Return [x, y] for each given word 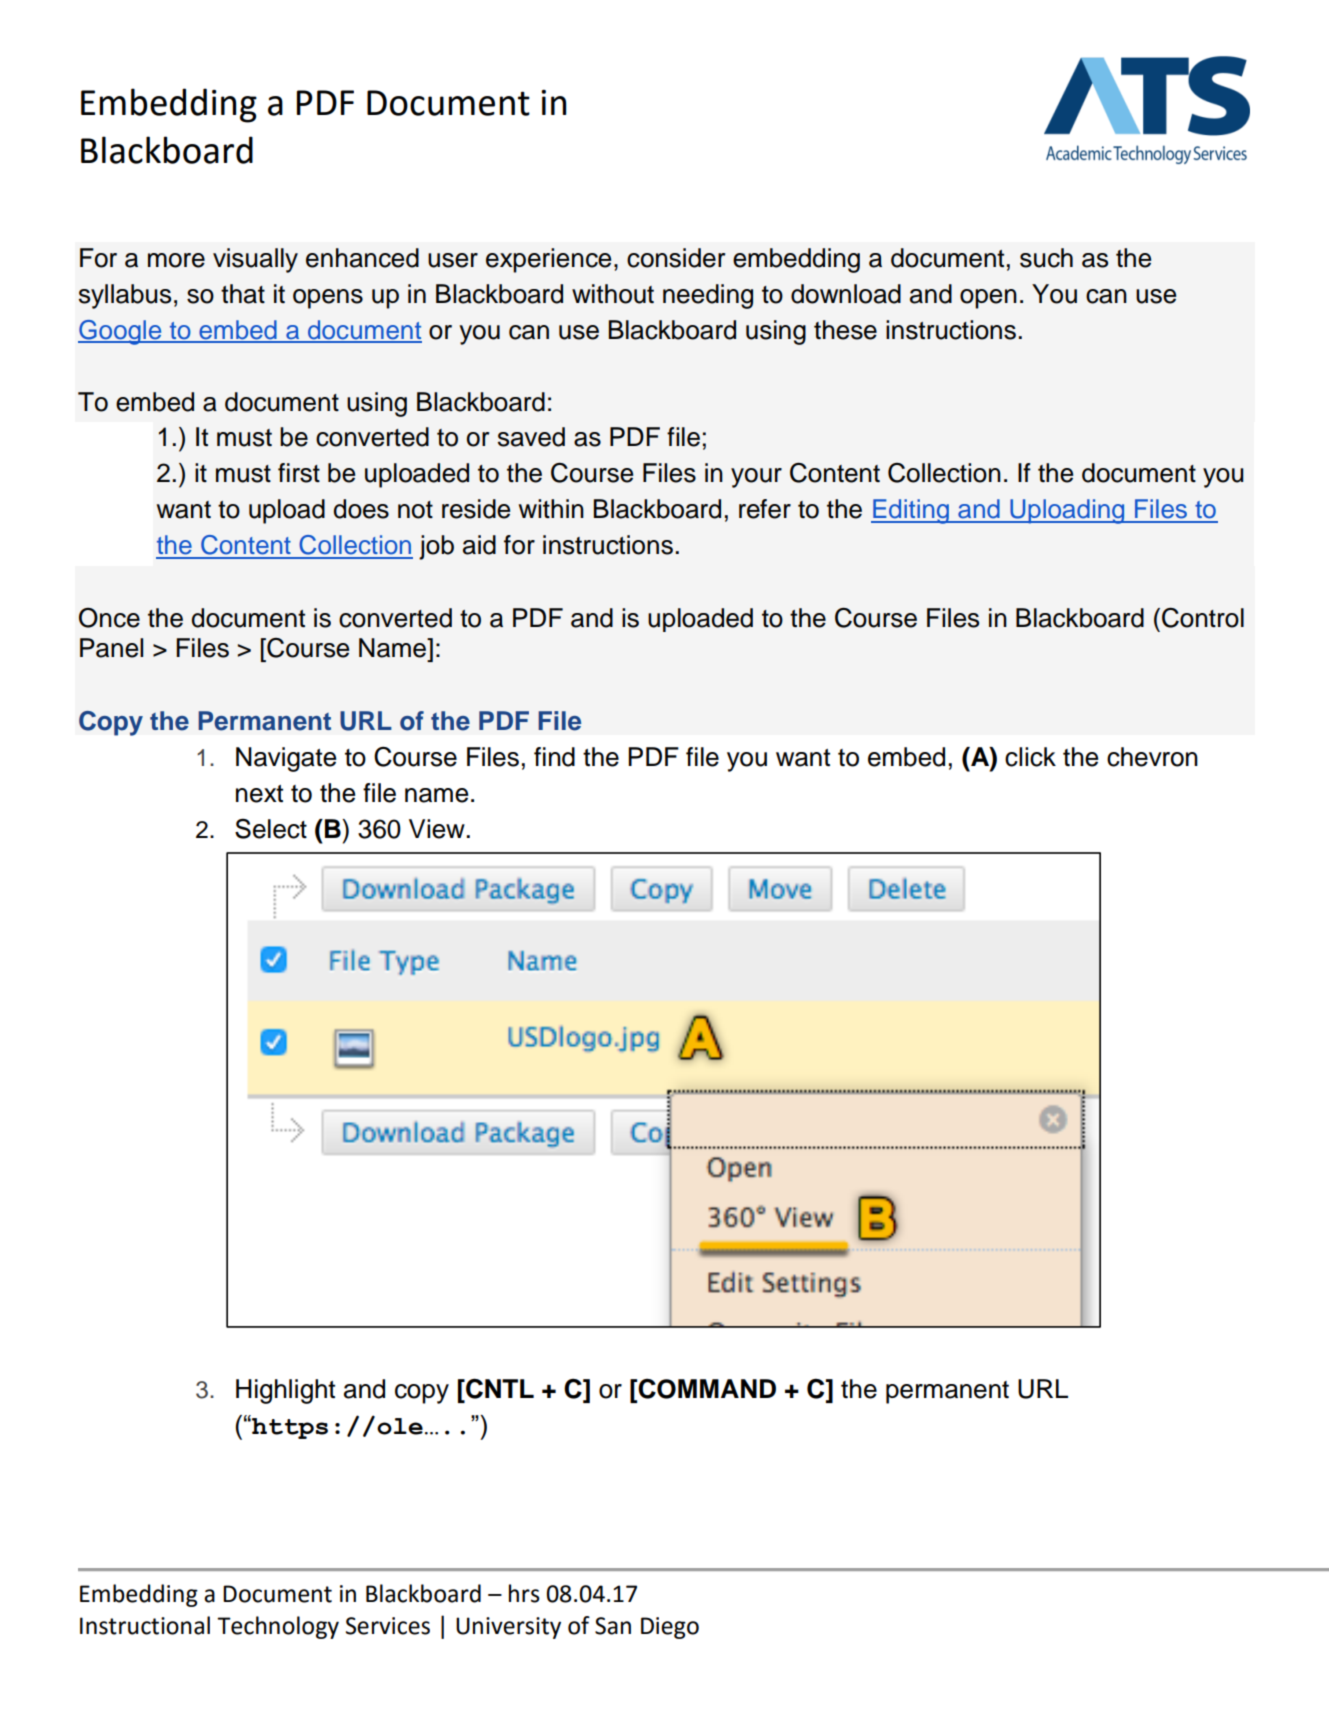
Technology [278, 1627]
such [1046, 258]
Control [1203, 618]
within [551, 508]
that [243, 294]
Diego [670, 1628]
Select [271, 828]
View [437, 829]
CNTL [499, 1388]
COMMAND [707, 1388]
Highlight [285, 1391]
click [1030, 757]
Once [109, 618]
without [613, 294]
